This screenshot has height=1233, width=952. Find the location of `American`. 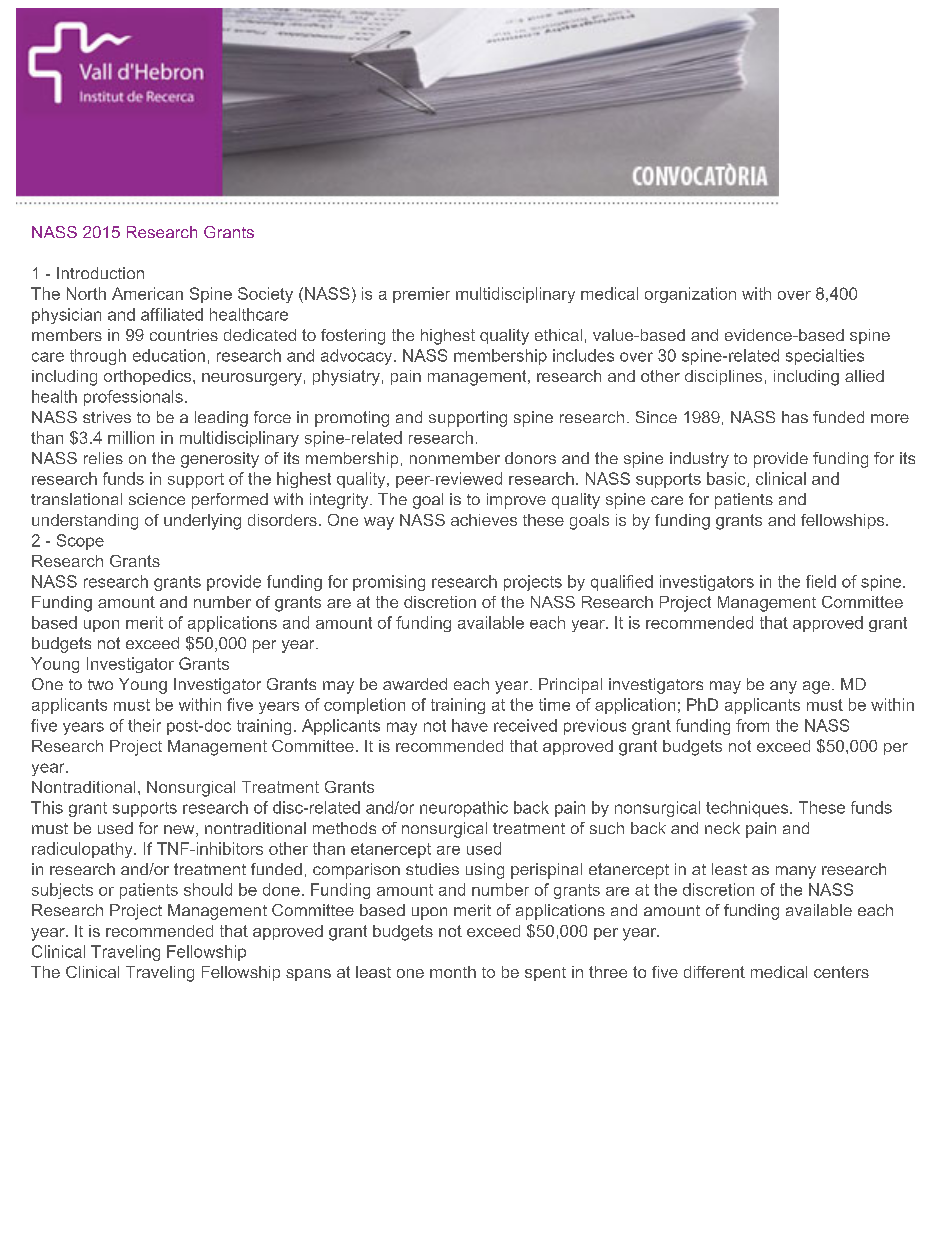

American is located at coordinates (147, 293).
